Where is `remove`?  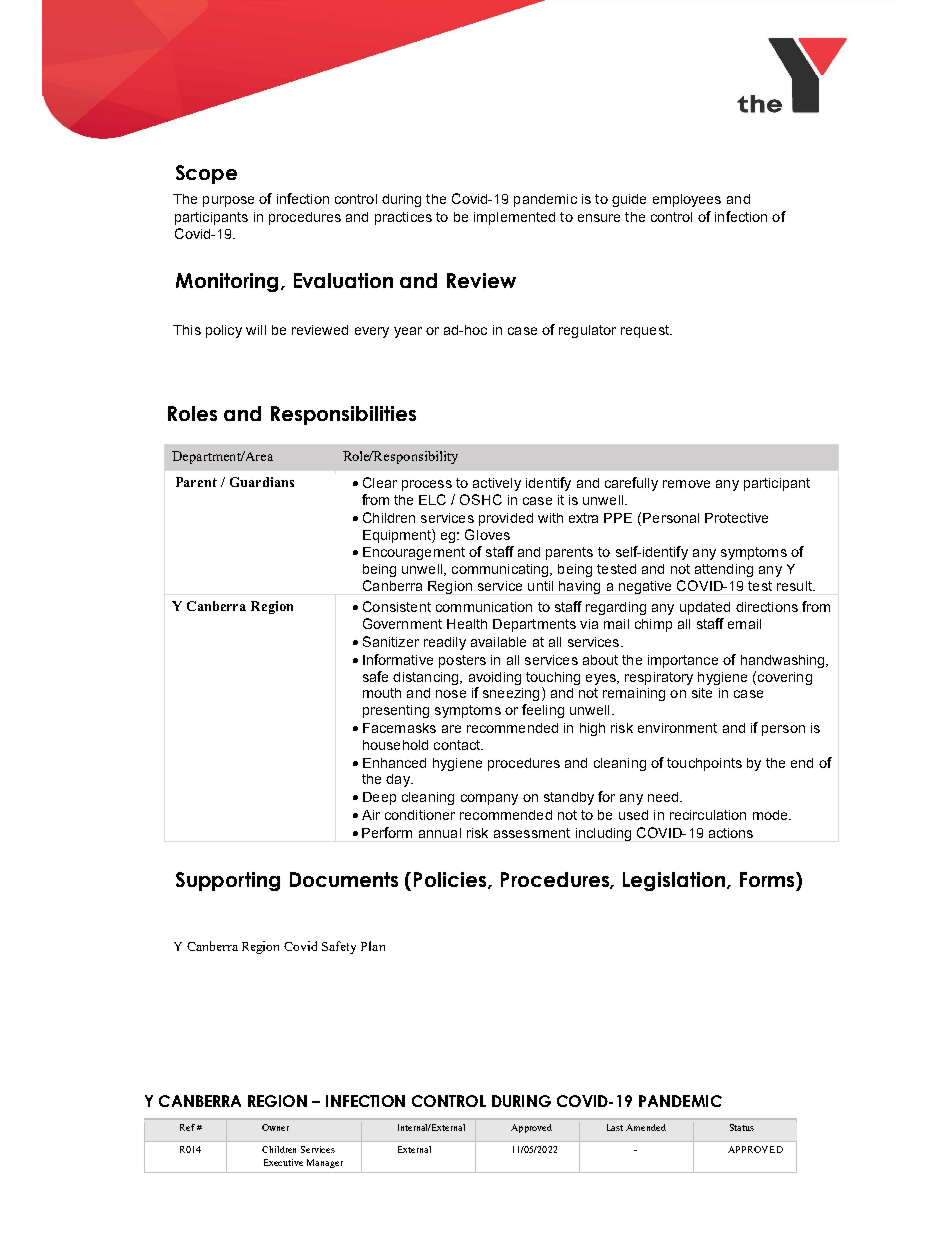 remove is located at coordinates (686, 484).
